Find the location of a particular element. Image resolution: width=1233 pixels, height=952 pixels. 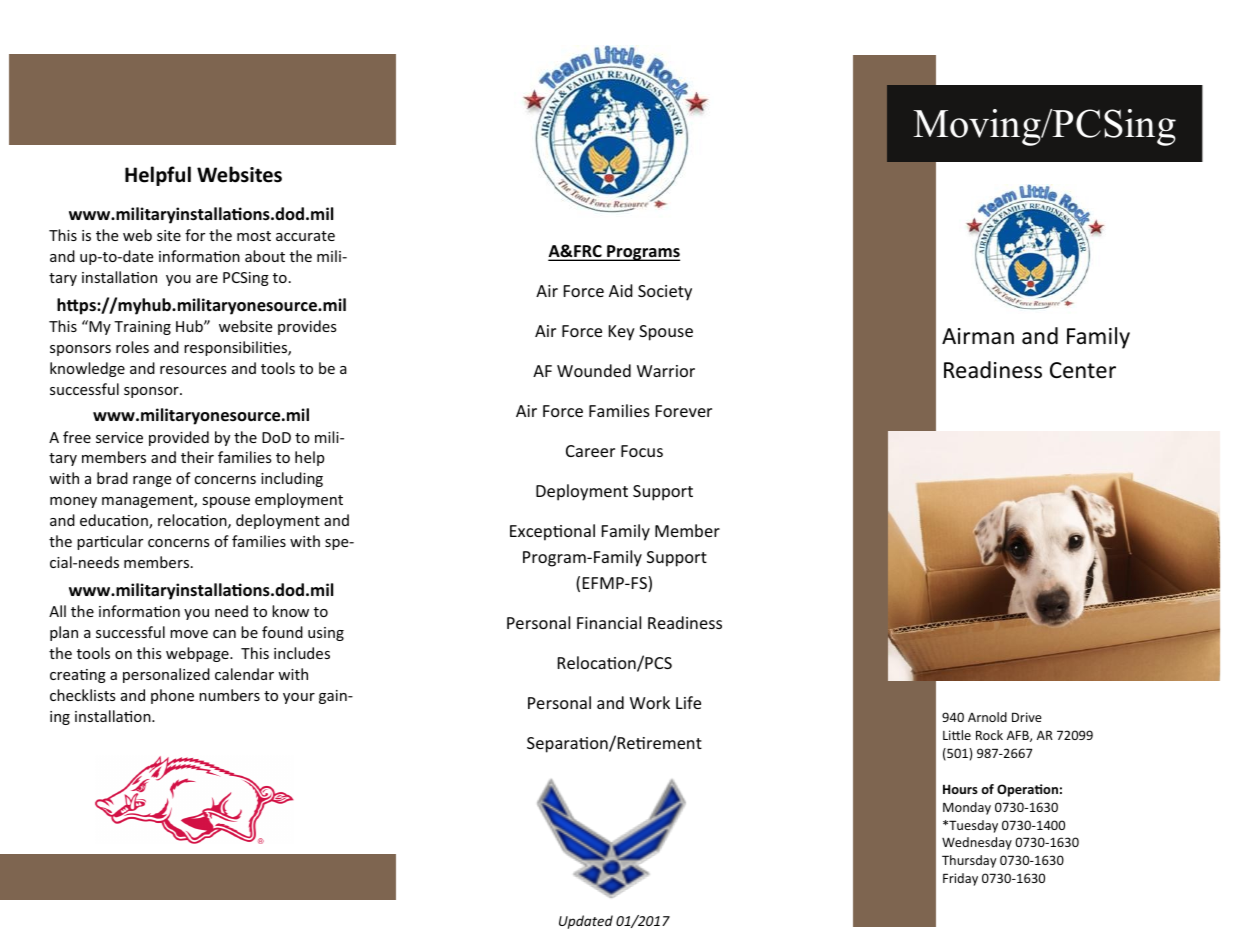

Arnold is located at coordinates (987, 717).
